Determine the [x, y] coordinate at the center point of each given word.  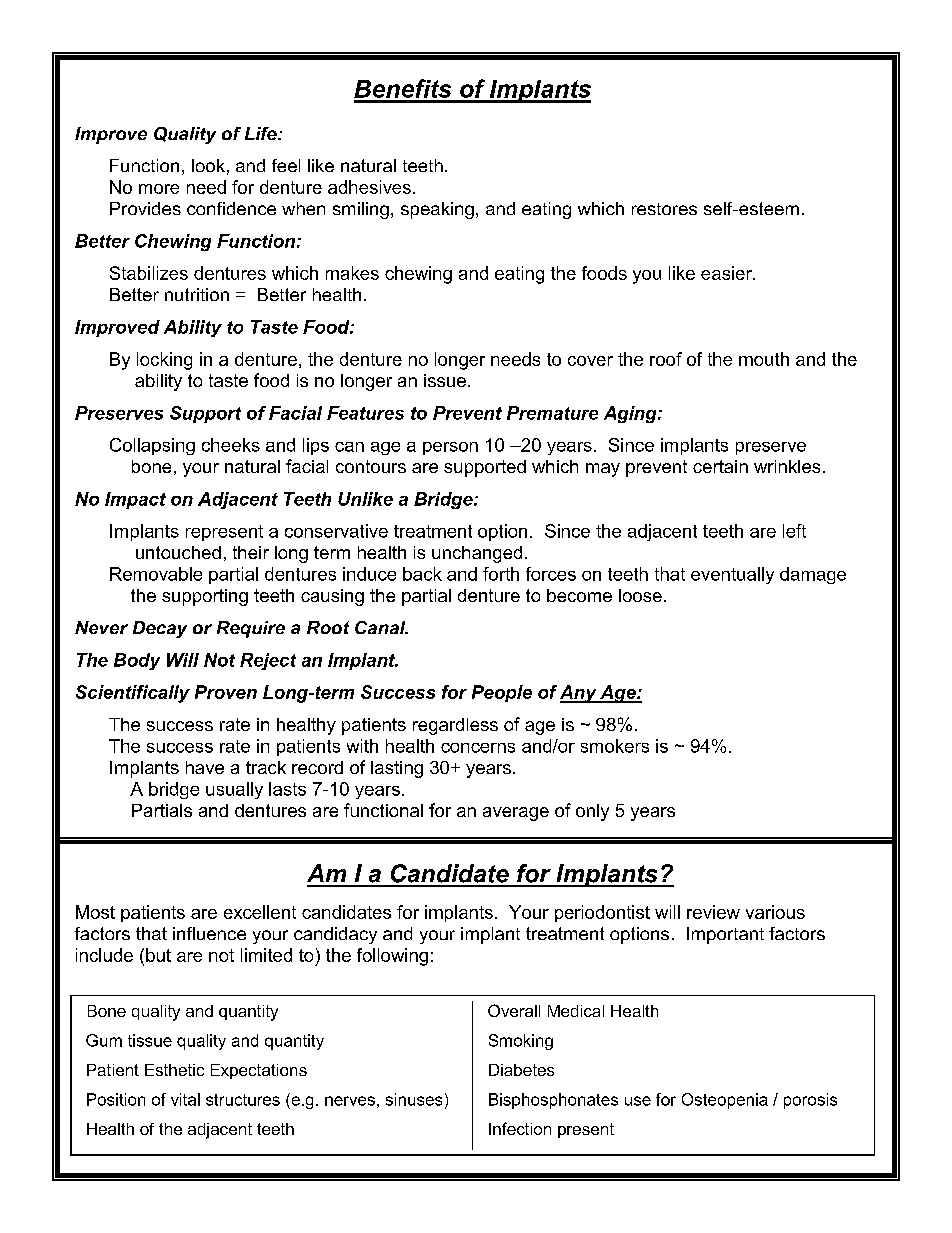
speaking [437, 210]
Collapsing [152, 446]
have [205, 767]
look [208, 165]
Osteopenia [725, 1101]
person [450, 448]
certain [720, 466]
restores [664, 209]
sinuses [414, 1099]
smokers [615, 746]
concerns [478, 748]
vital [185, 1099]
